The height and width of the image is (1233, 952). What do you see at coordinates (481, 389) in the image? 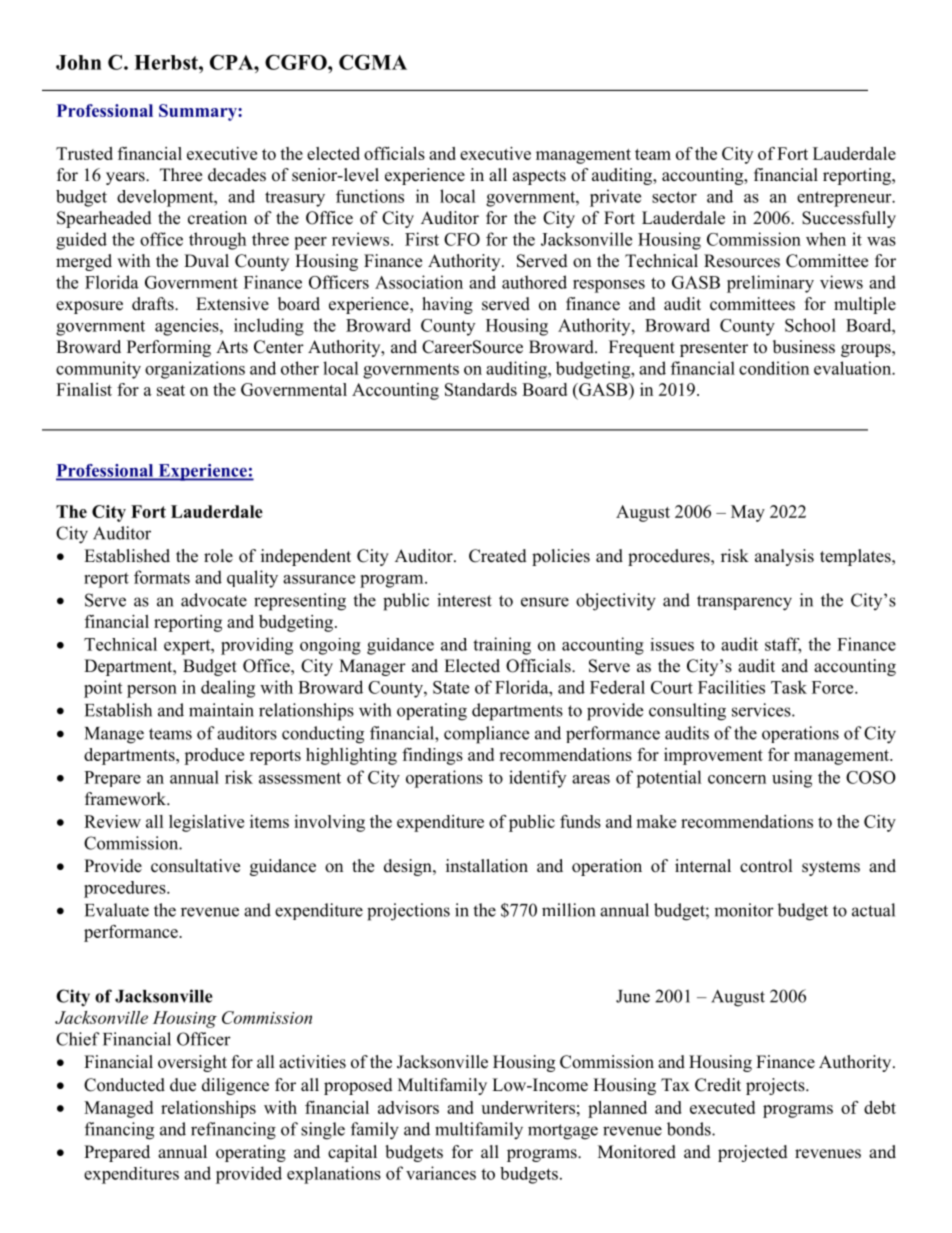
I see `Standards` at bounding box center [481, 389].
